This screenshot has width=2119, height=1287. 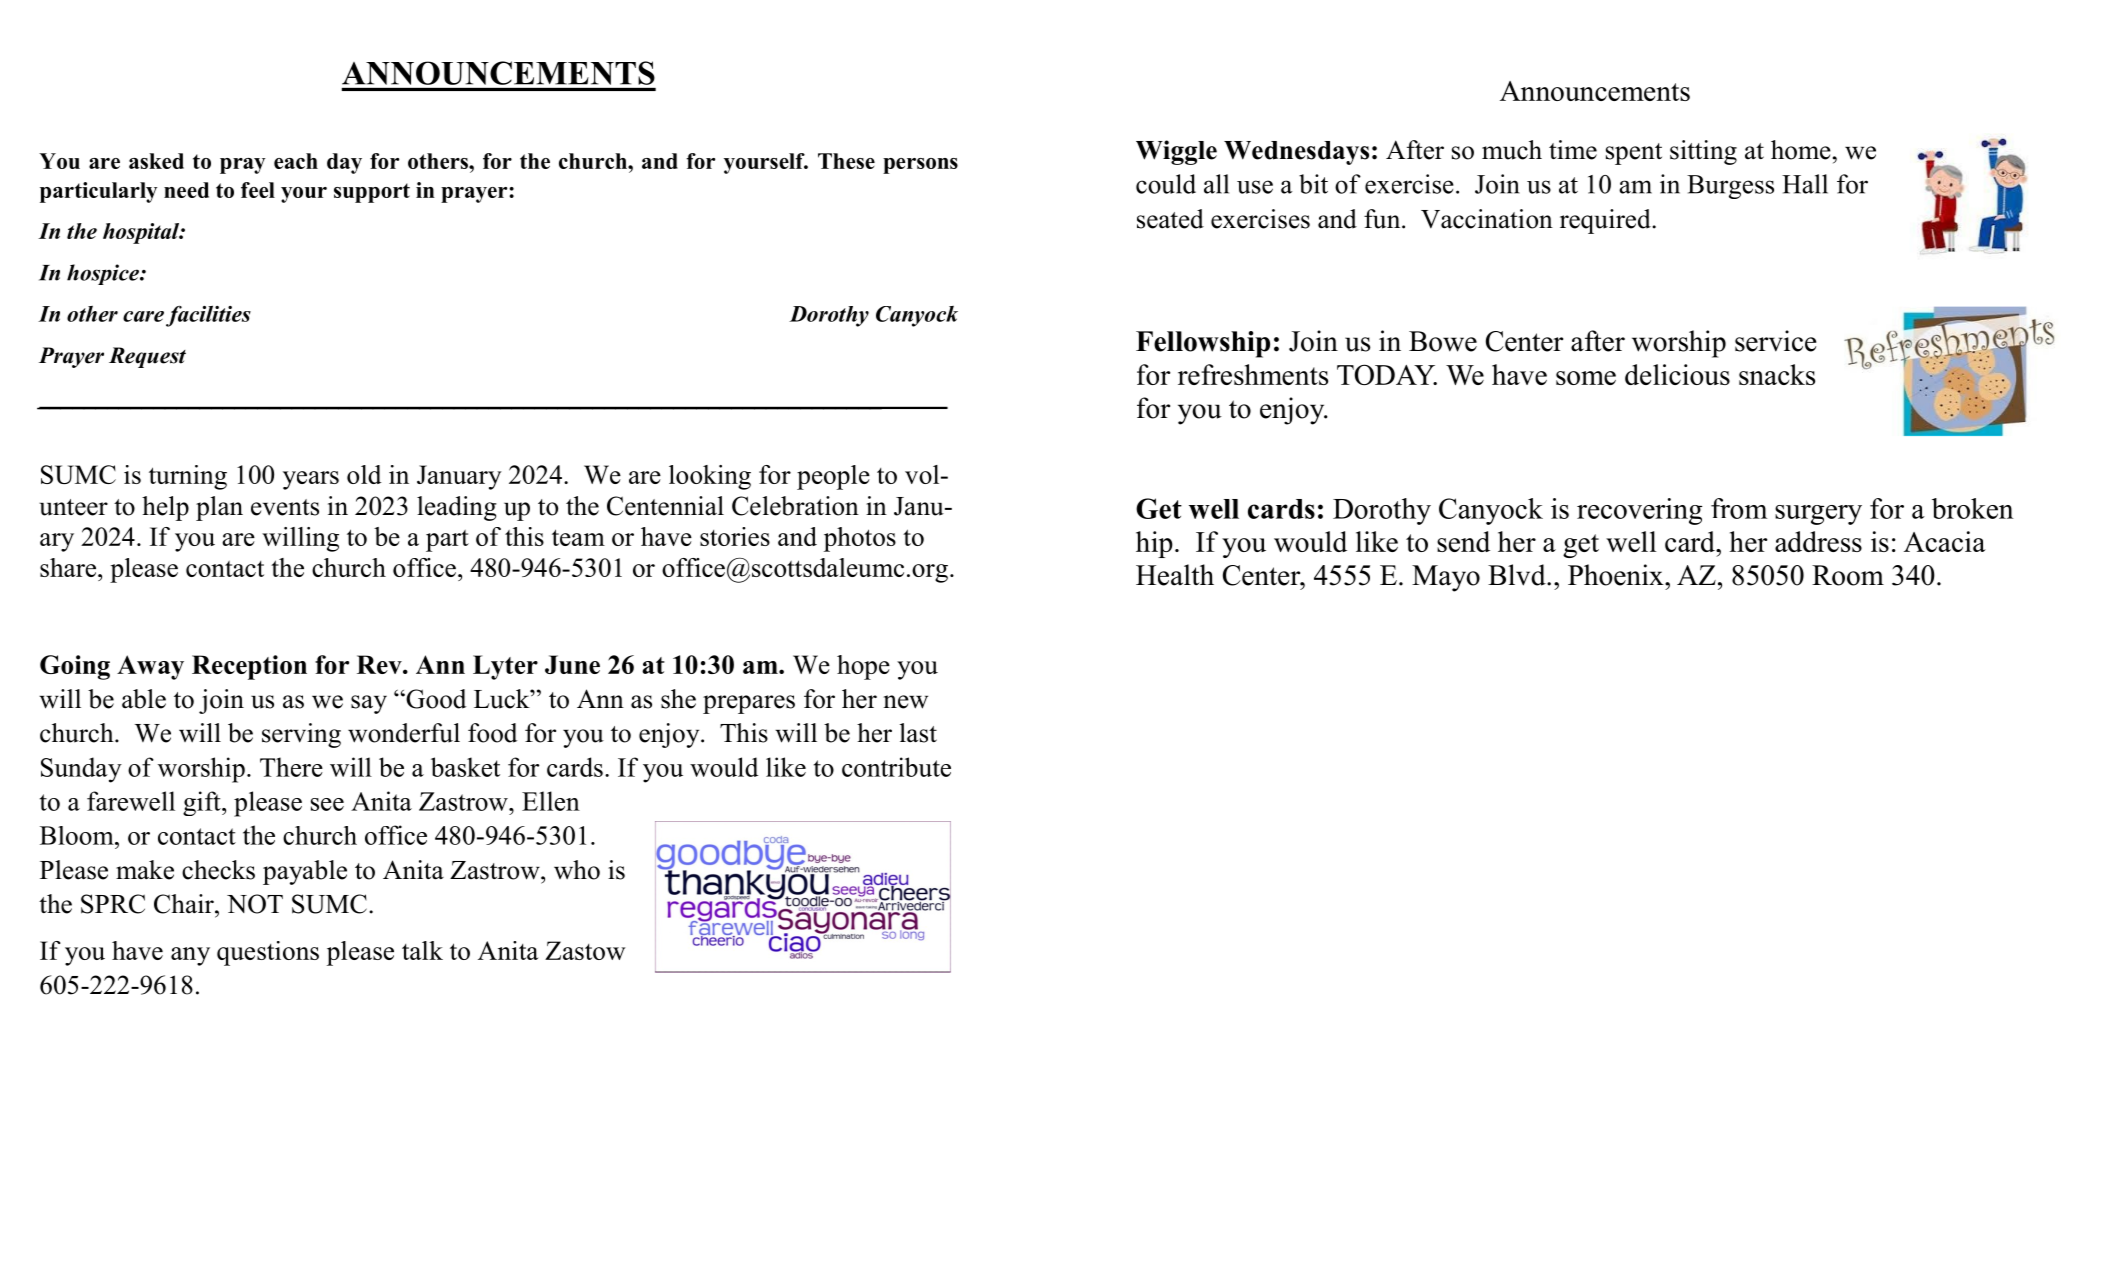 I want to click on Room, so click(x=1848, y=575).
